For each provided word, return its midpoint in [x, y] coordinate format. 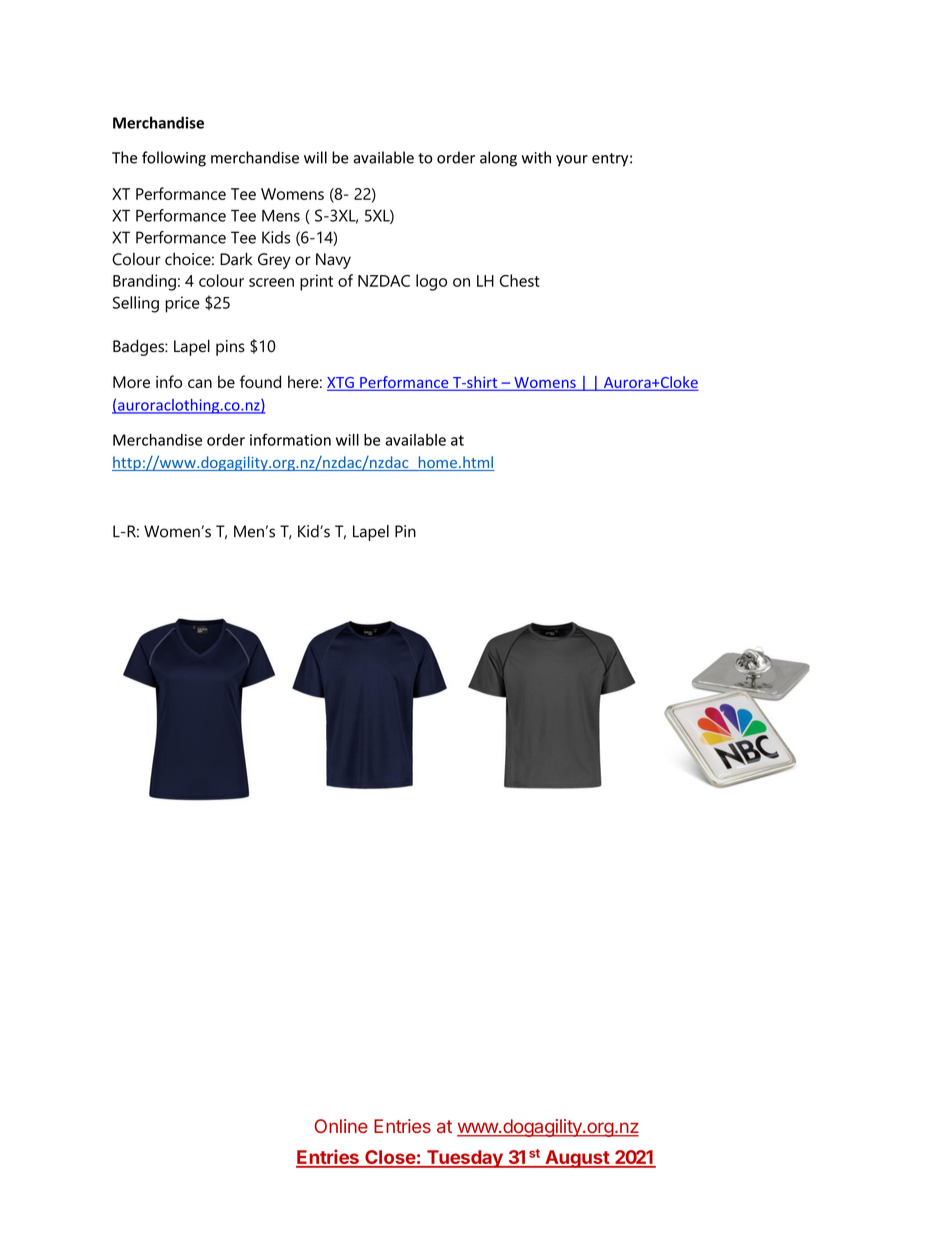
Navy [333, 261]
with [536, 157]
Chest [520, 280]
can [200, 383]
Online [341, 1126]
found [260, 381]
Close [390, 1158]
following [174, 159]
